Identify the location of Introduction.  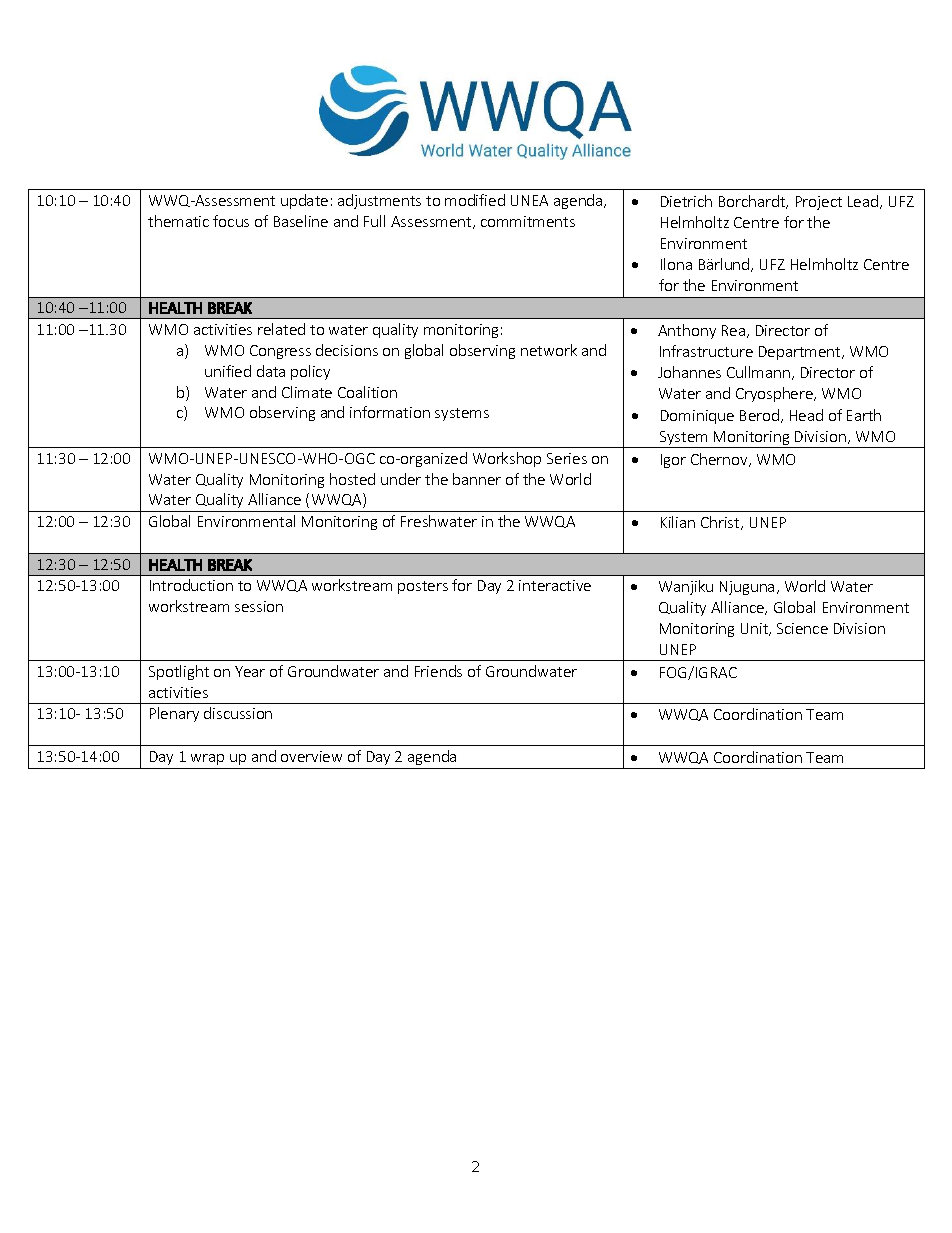
(191, 585).
